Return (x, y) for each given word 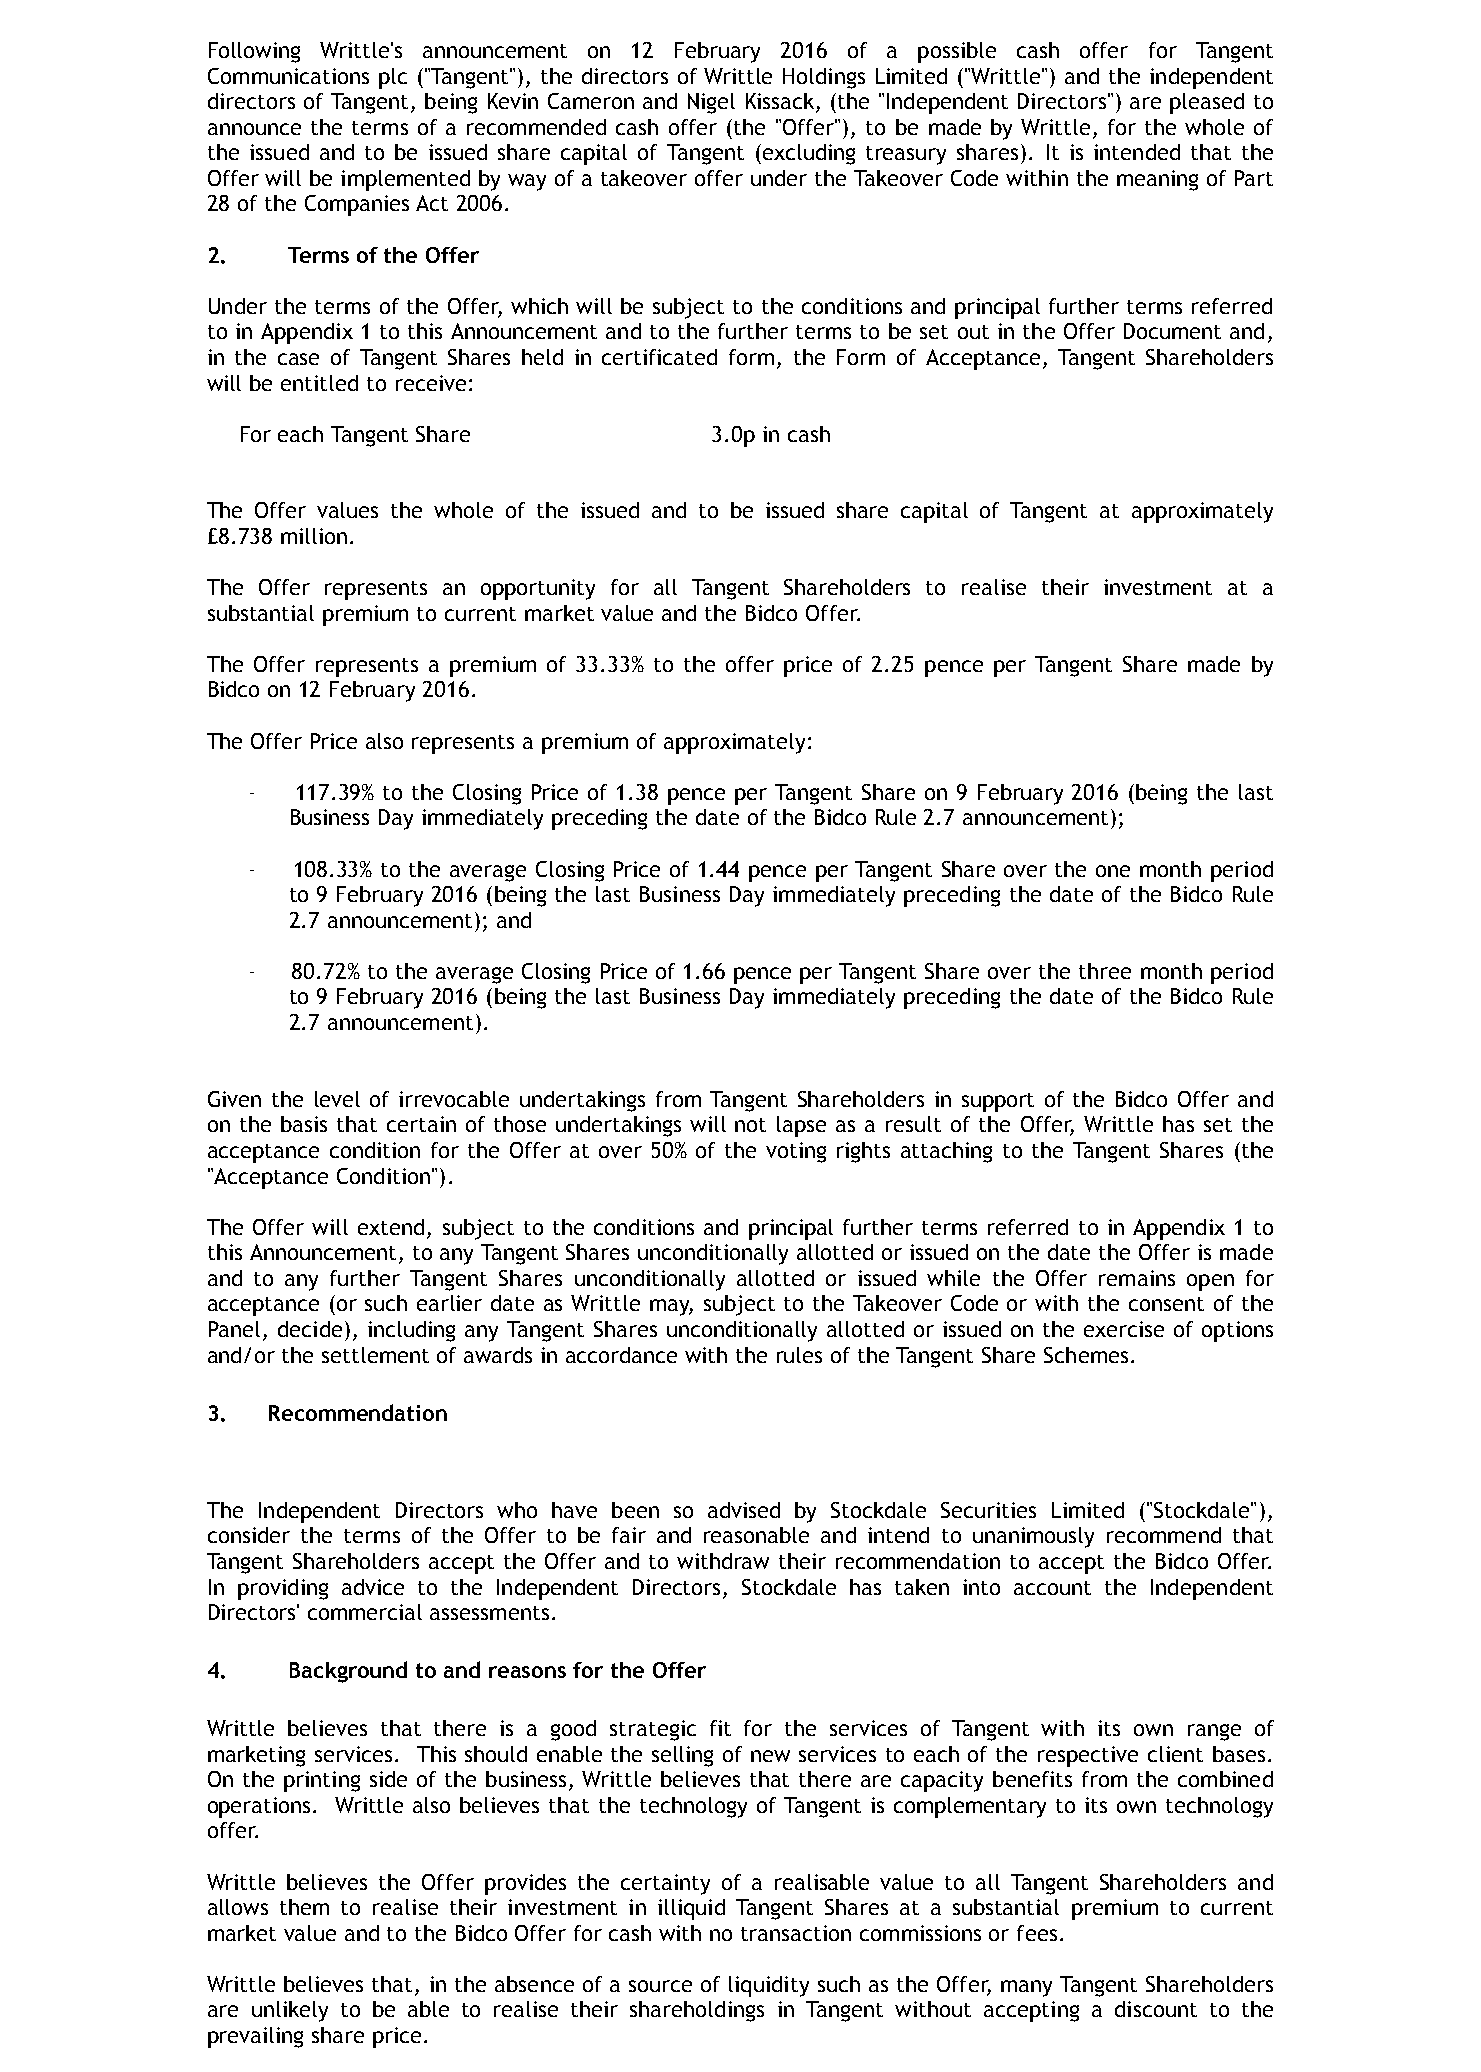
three (1105, 971)
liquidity (769, 1986)
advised (744, 1510)
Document (1172, 331)
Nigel (711, 103)
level (337, 1099)
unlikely (290, 2011)
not (750, 1125)
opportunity (538, 589)
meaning (1157, 180)
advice (373, 1587)
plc (393, 78)
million (314, 536)
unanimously (1033, 1537)
